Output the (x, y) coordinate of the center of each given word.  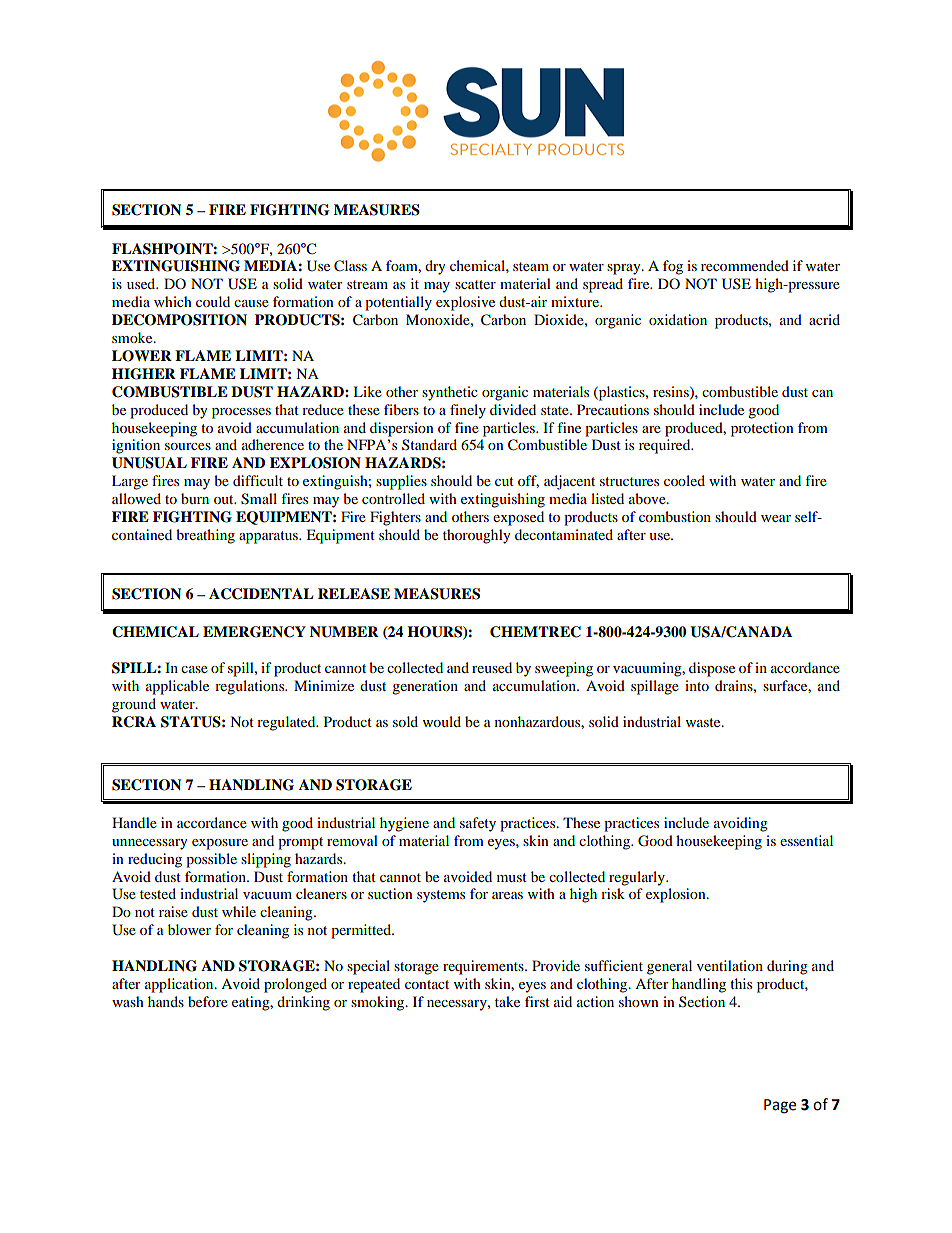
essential (806, 840)
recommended (745, 265)
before (208, 1001)
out (225, 499)
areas (507, 895)
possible (211, 860)
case (194, 669)
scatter (475, 284)
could (213, 301)
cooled (684, 480)
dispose (712, 669)
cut (504, 481)
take (507, 1001)
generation (425, 687)
